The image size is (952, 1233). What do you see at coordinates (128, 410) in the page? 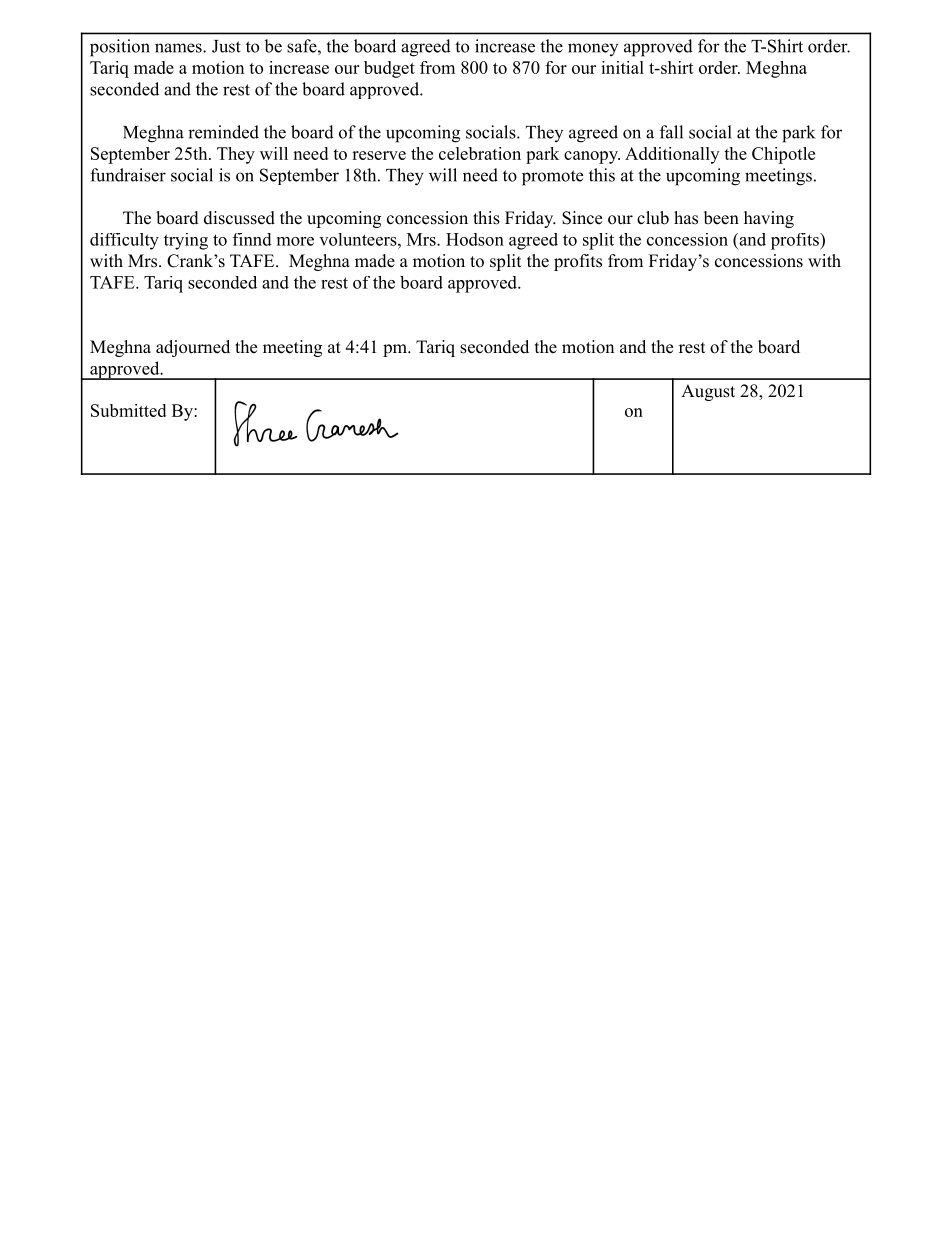
I see `Submitted` at bounding box center [128, 410].
